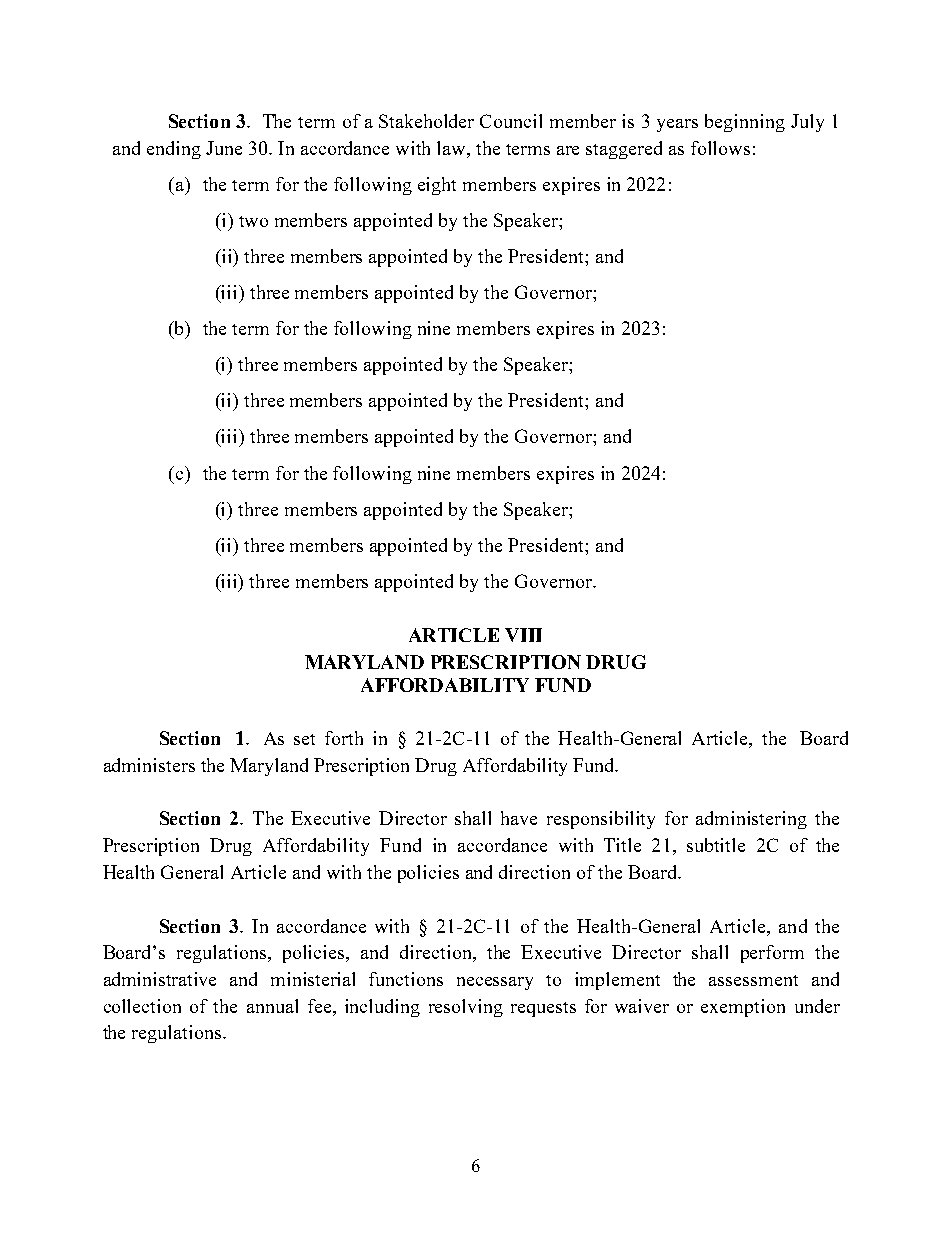 This screenshot has height=1233, width=952. I want to click on VIII, so click(523, 635).
